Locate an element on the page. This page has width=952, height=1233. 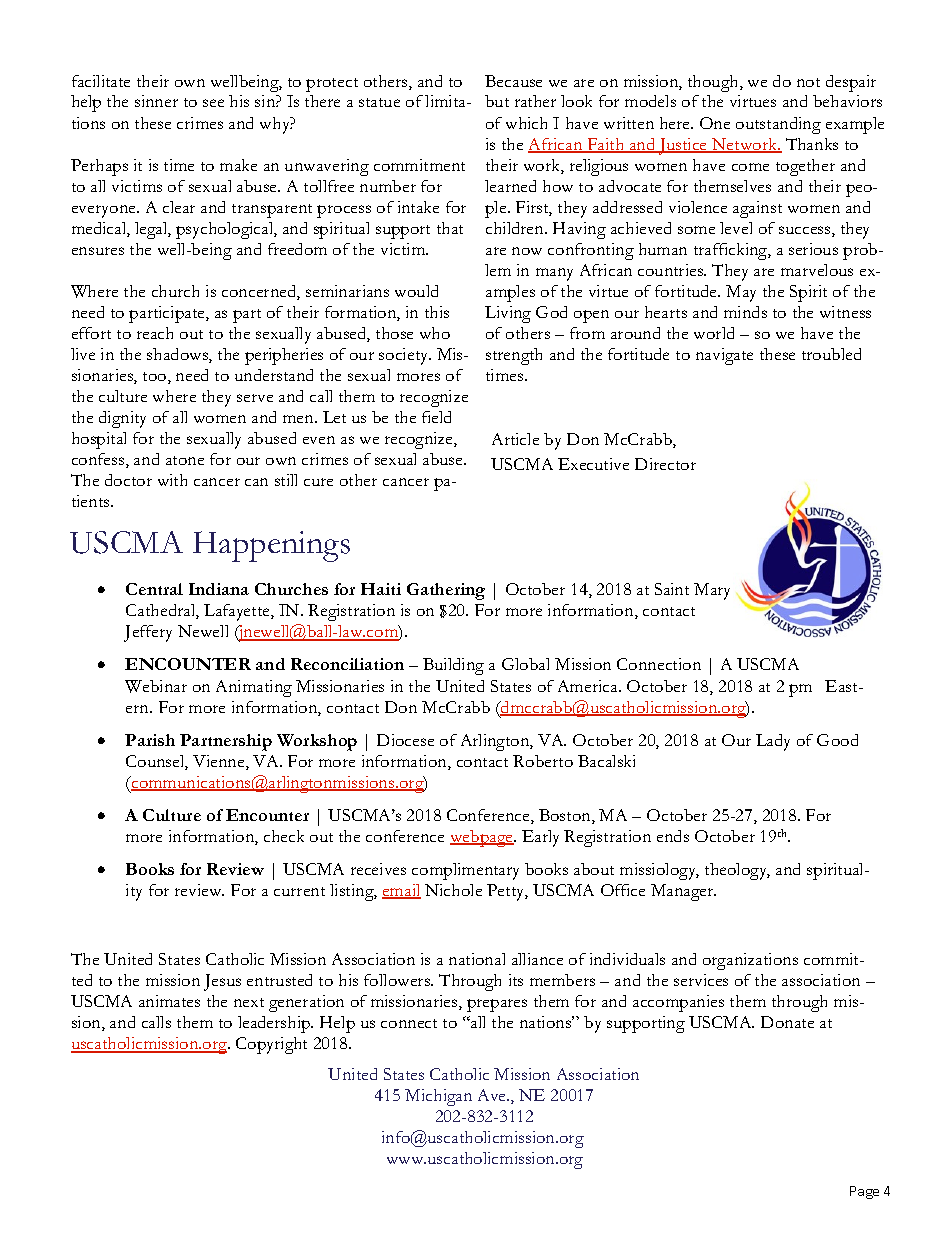
Michigan is located at coordinates (438, 1097).
